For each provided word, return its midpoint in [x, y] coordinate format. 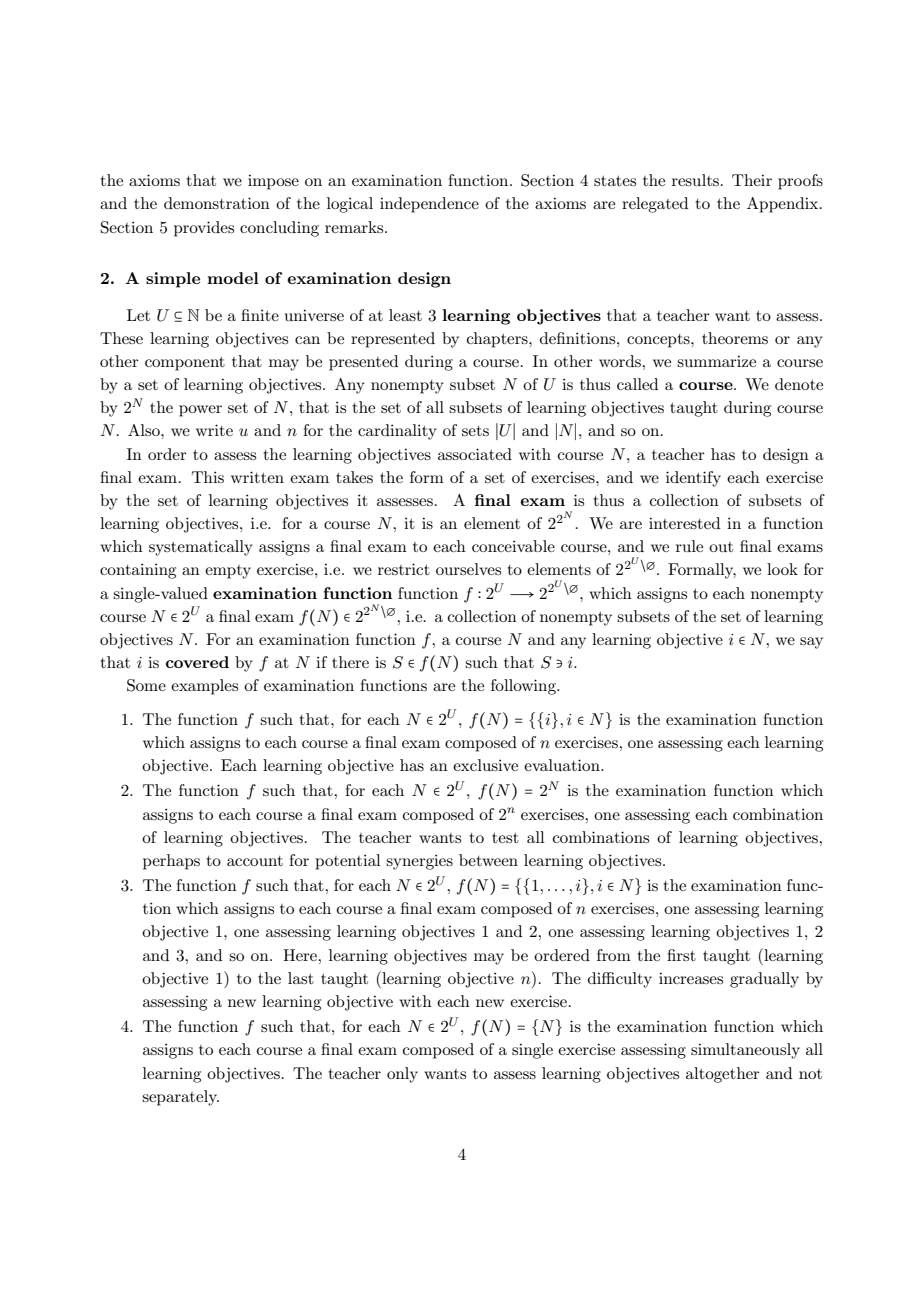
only [402, 1075]
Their [752, 180]
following [524, 687]
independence [429, 205]
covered [197, 662]
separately [180, 1098]
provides [204, 229]
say [811, 643]
